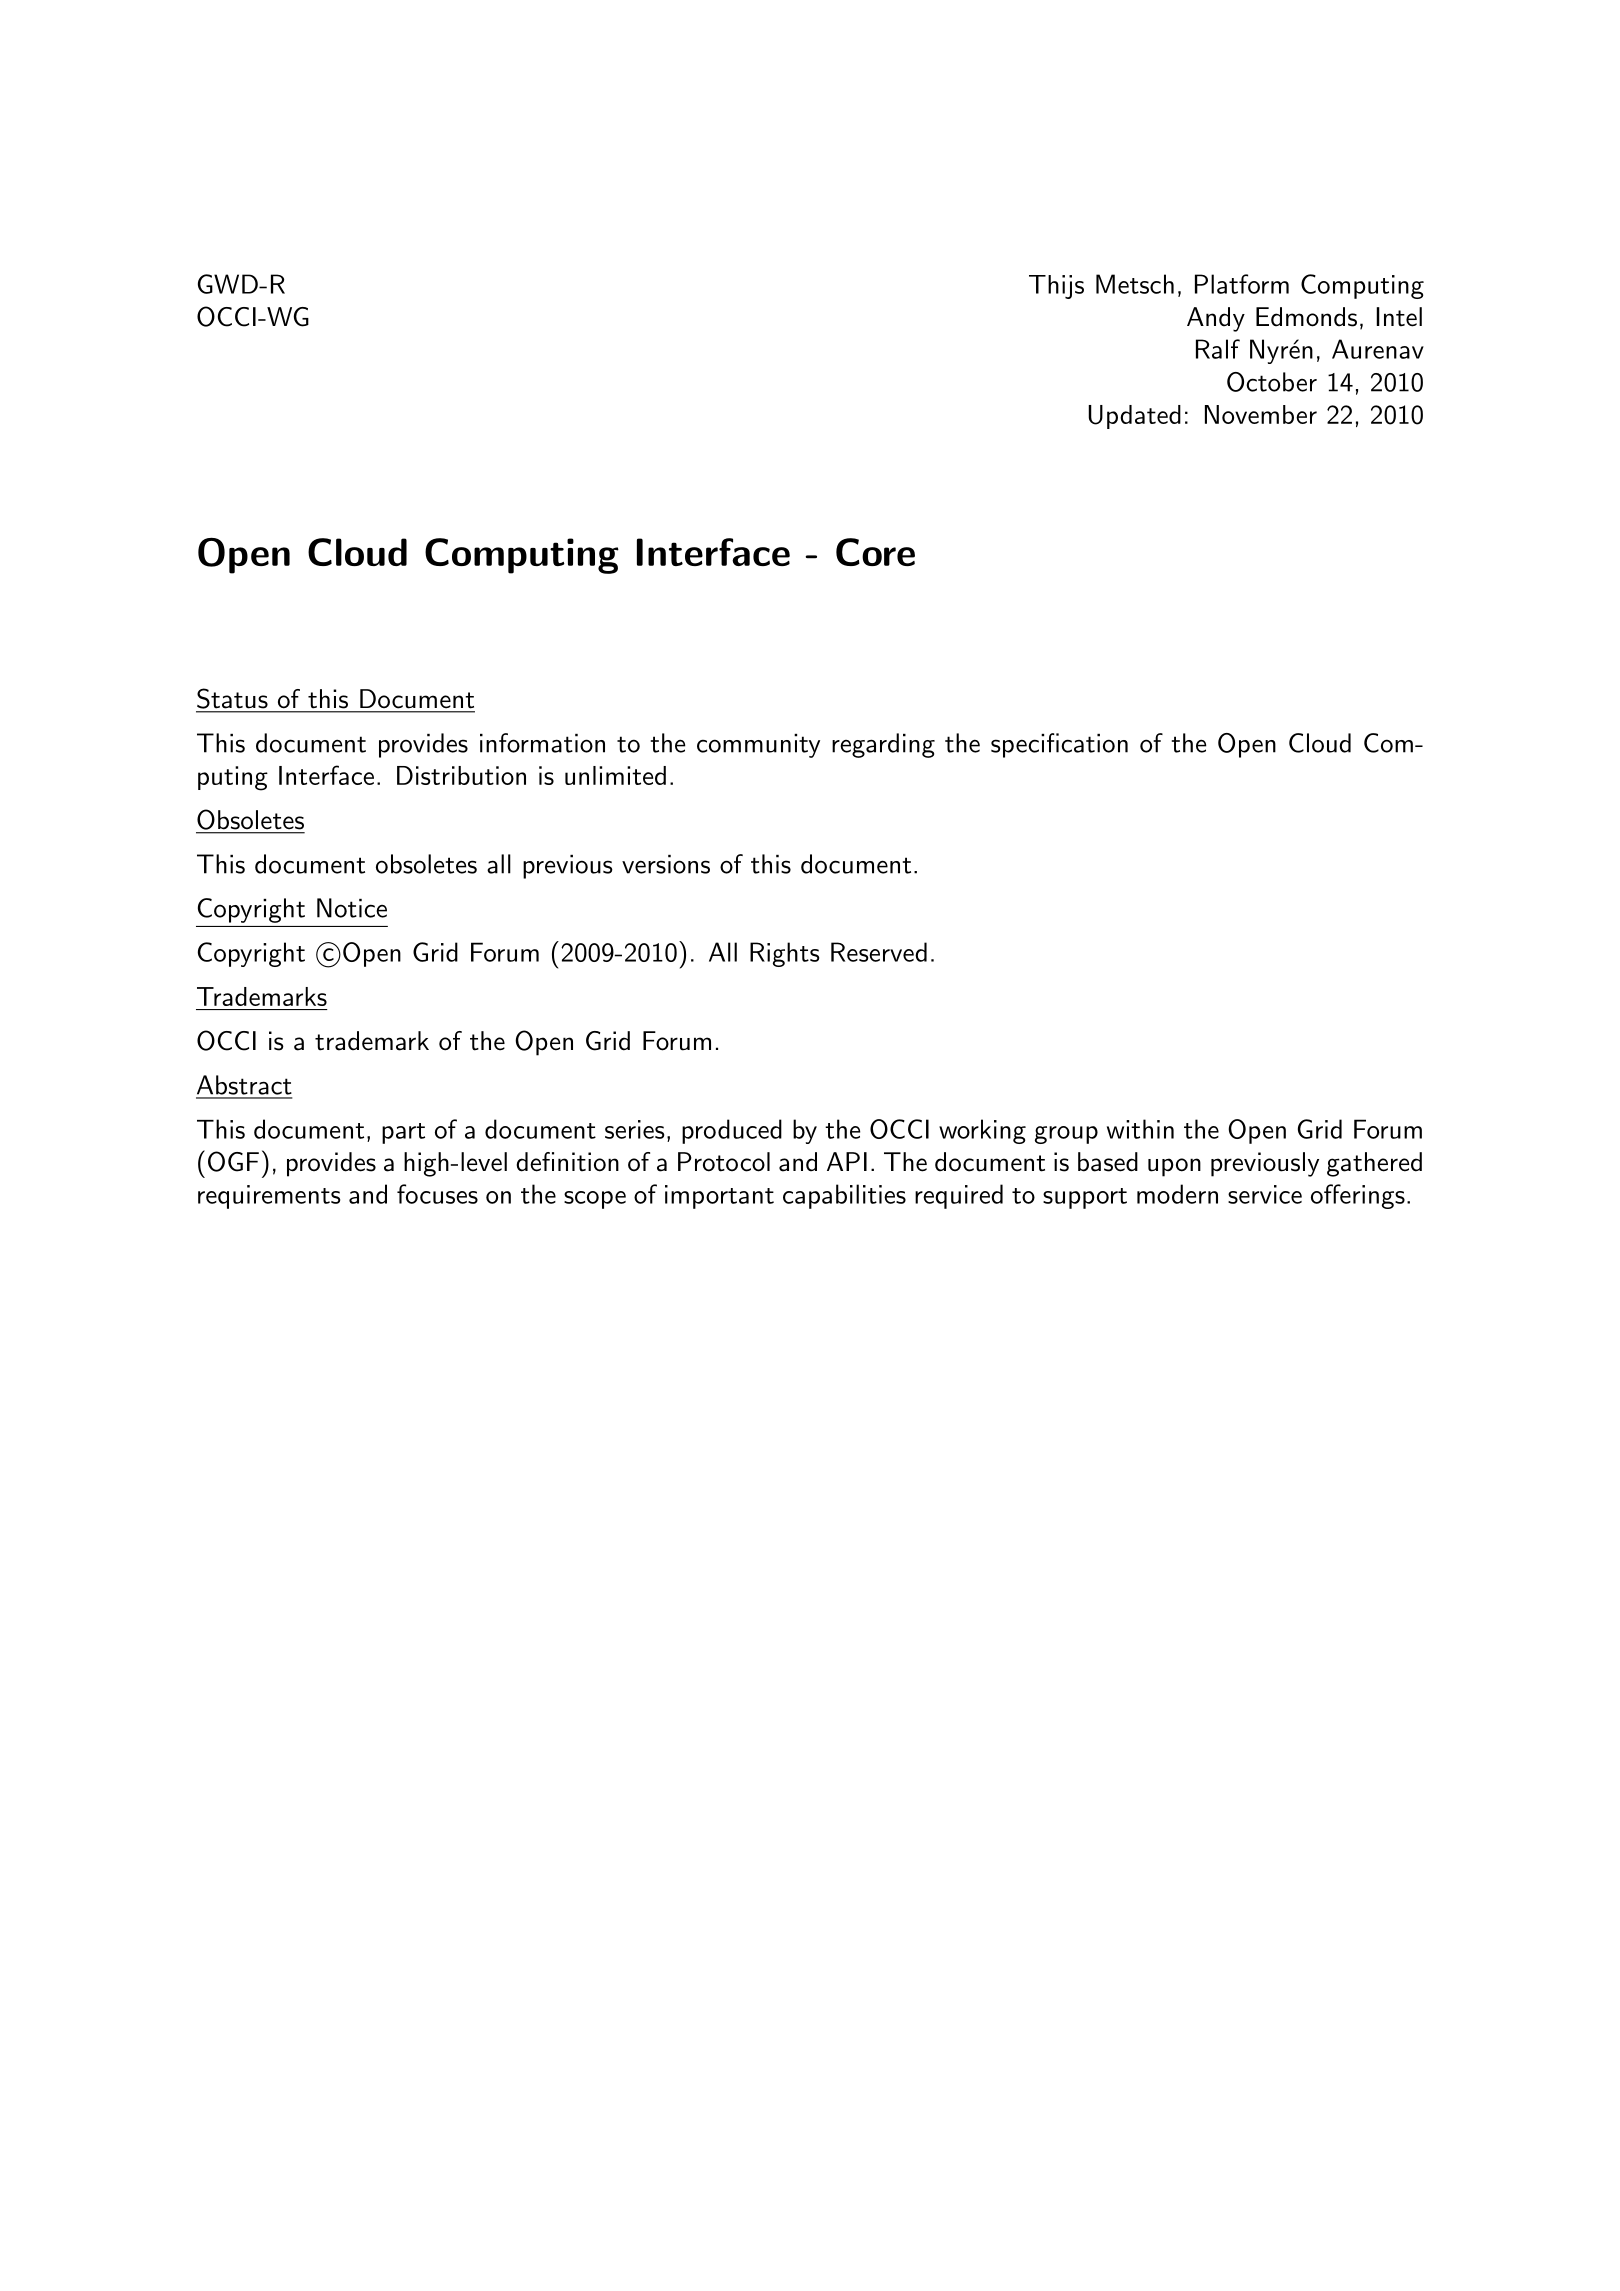 Image resolution: width=1620 pixels, height=2291 pixels. I want to click on Thijs, so click(1056, 287).
